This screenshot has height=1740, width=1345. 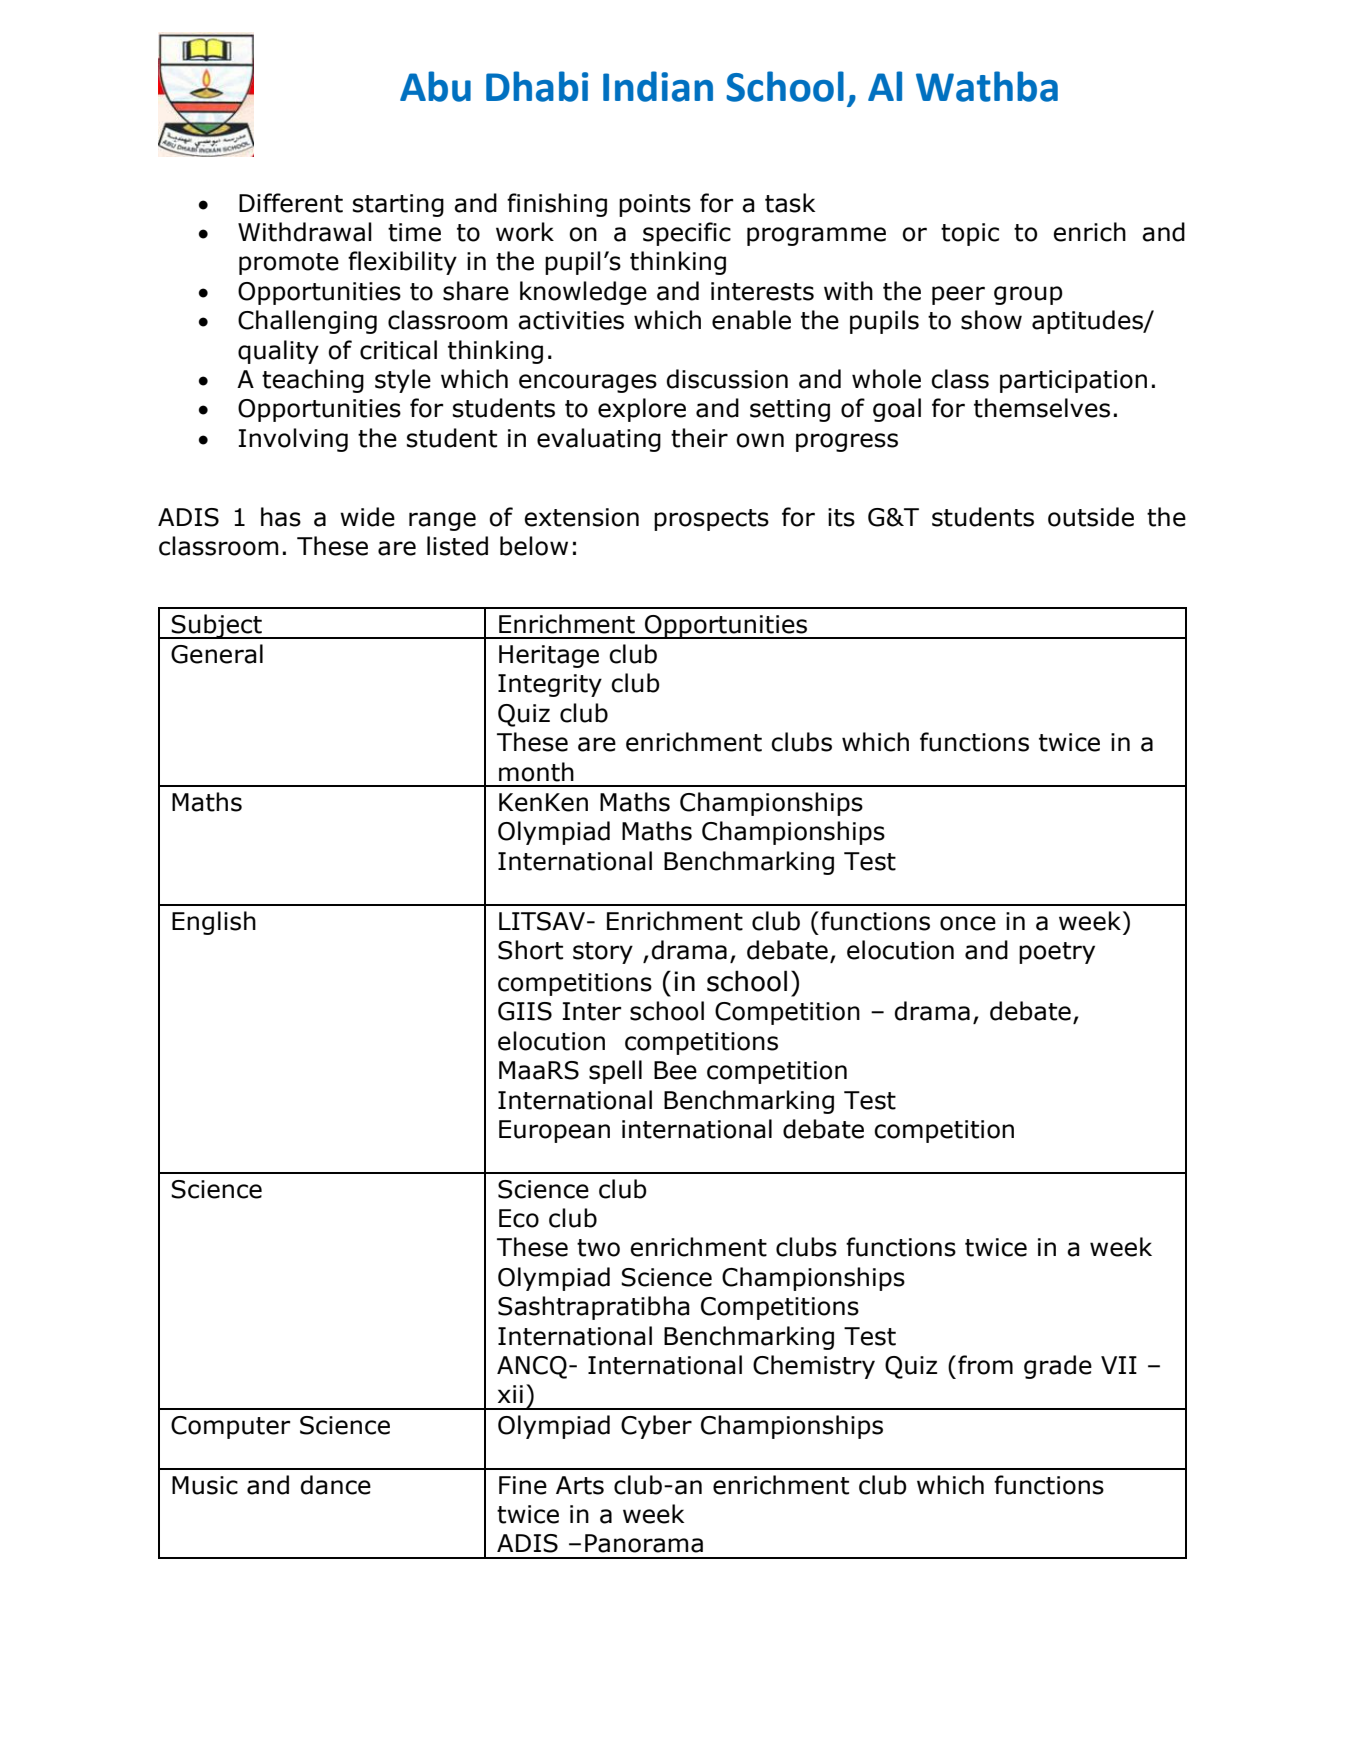 What do you see at coordinates (711, 520) in the screenshot?
I see `prospects` at bounding box center [711, 520].
